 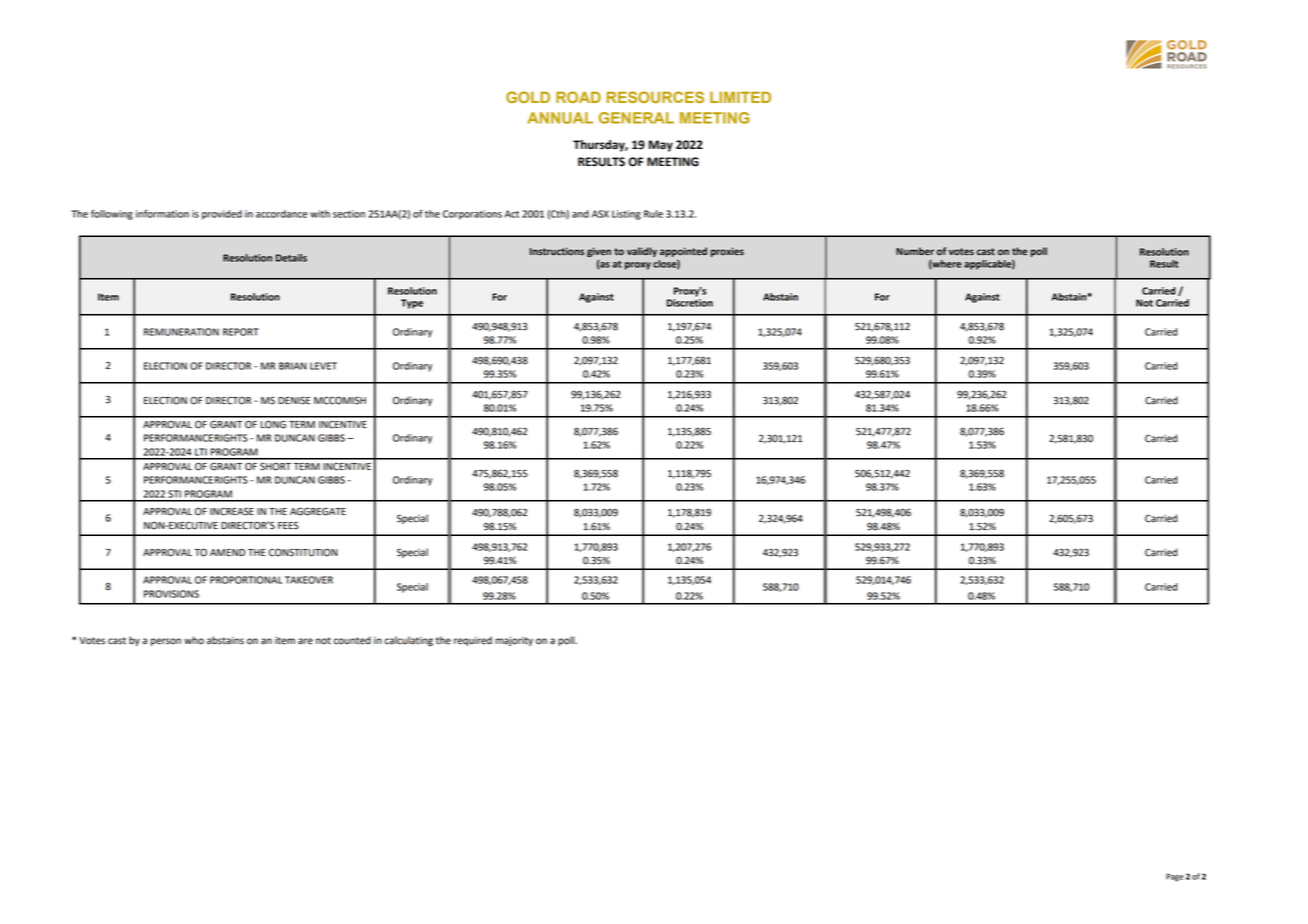 What do you see at coordinates (636, 118) in the screenshot?
I see `GENERAL` at bounding box center [636, 118].
